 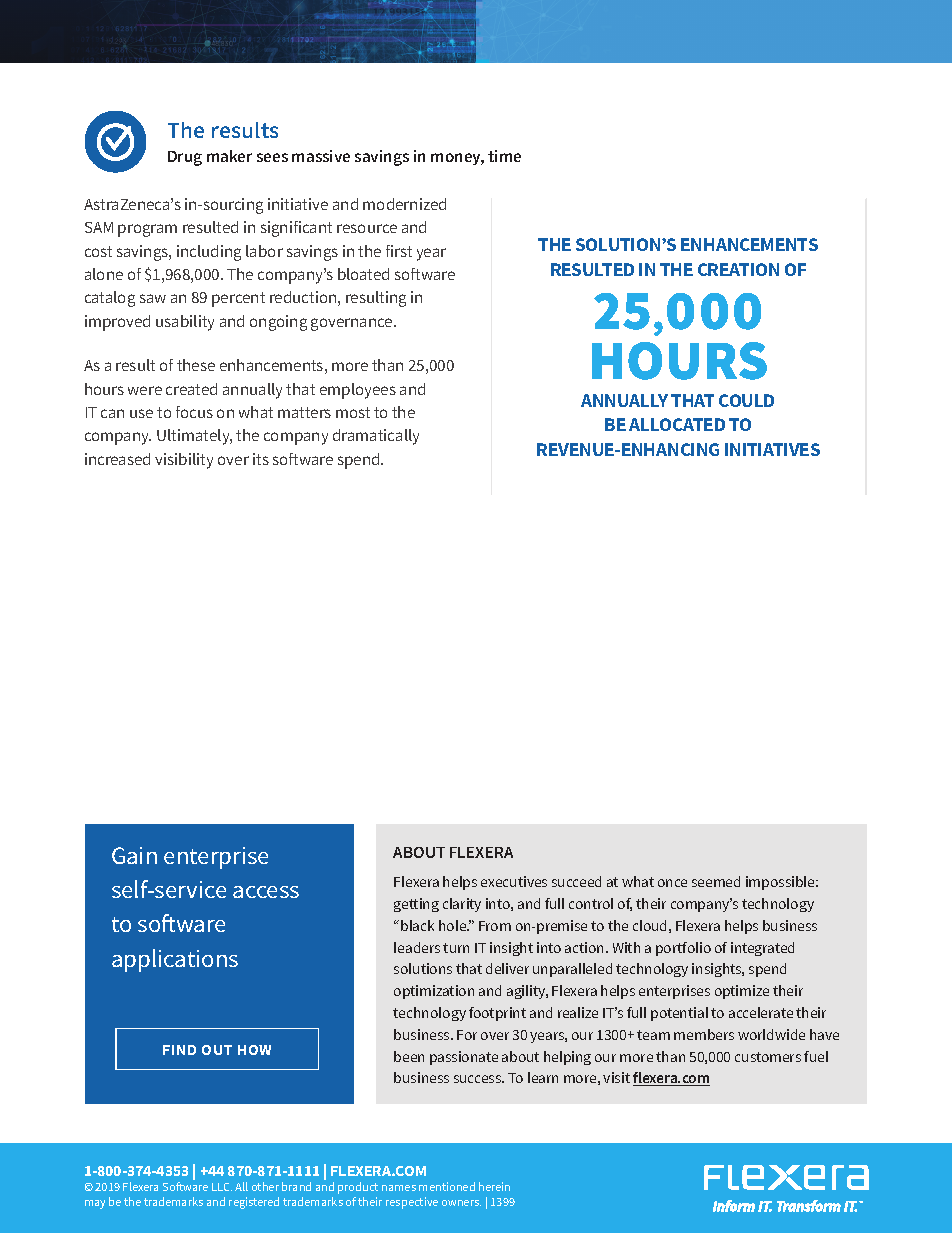 I want to click on applications, so click(x=175, y=960).
